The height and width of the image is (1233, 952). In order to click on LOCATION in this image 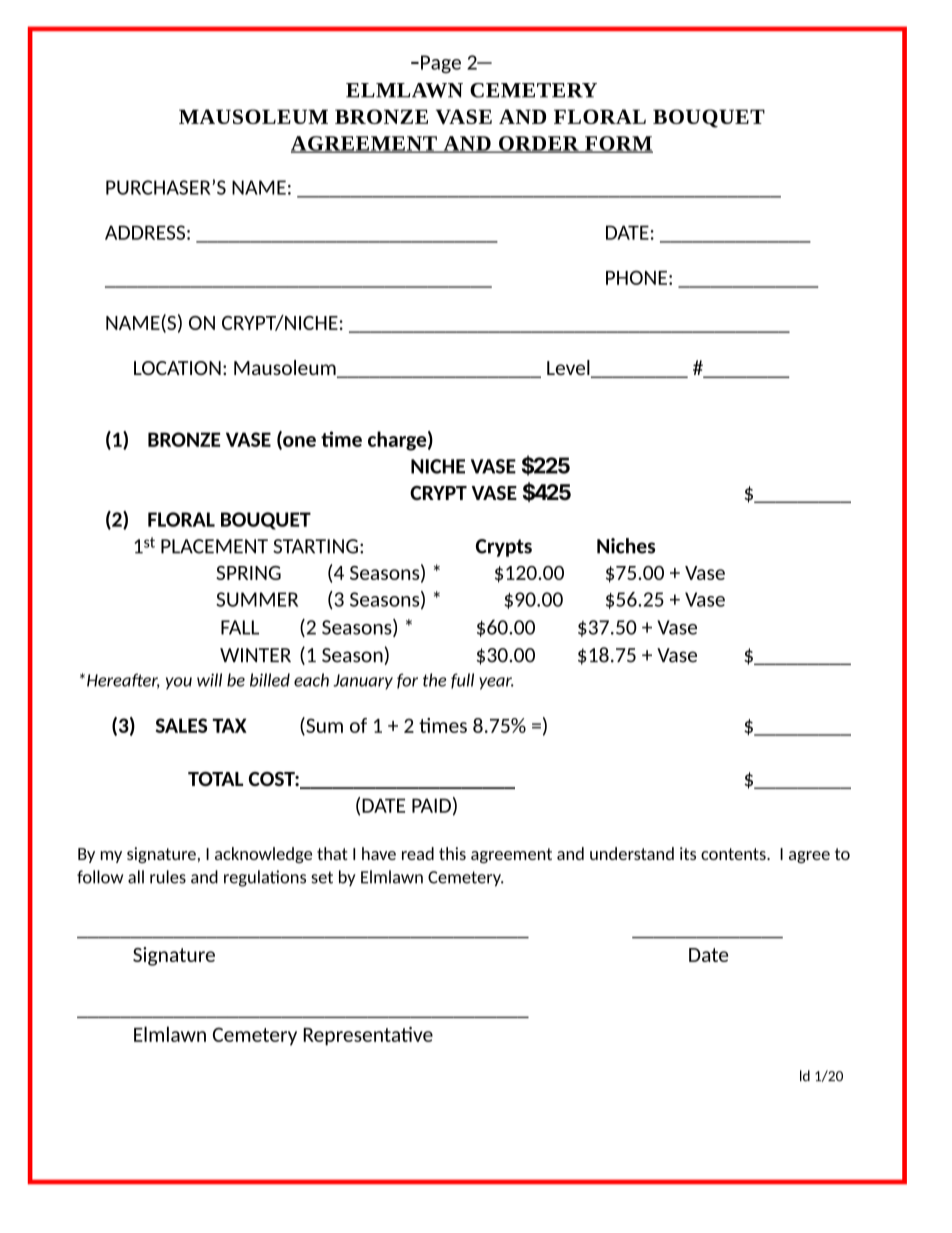, I will do `click(177, 368)`.
